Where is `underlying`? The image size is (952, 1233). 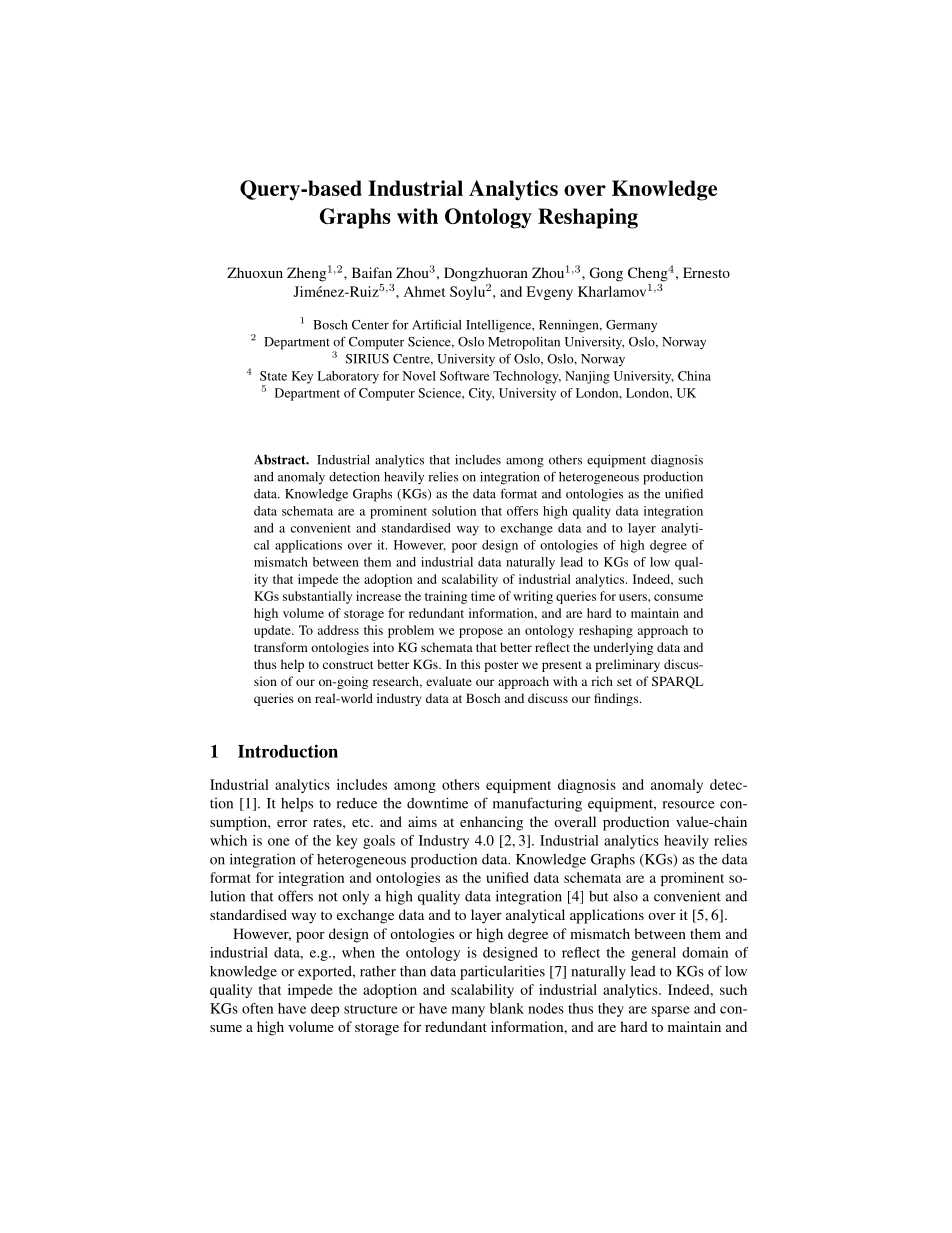 underlying is located at coordinates (623, 648).
